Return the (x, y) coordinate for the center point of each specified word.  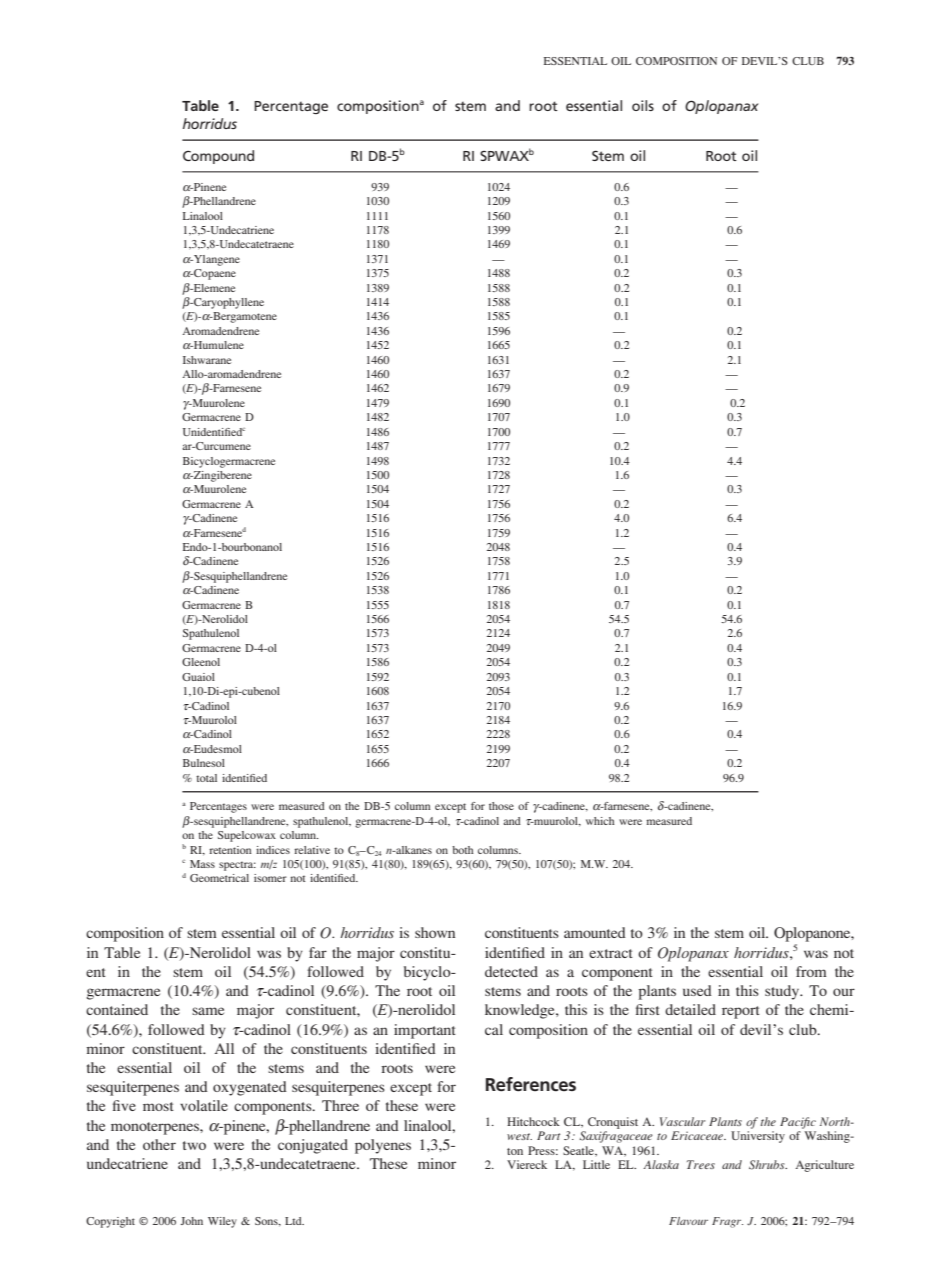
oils (643, 105)
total (206, 778)
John (191, 1221)
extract (611, 953)
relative (312, 850)
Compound (218, 157)
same (208, 1011)
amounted (595, 932)
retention (230, 850)
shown (435, 932)
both (462, 850)
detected (511, 971)
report (741, 1012)
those (501, 806)
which (600, 821)
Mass (202, 864)
